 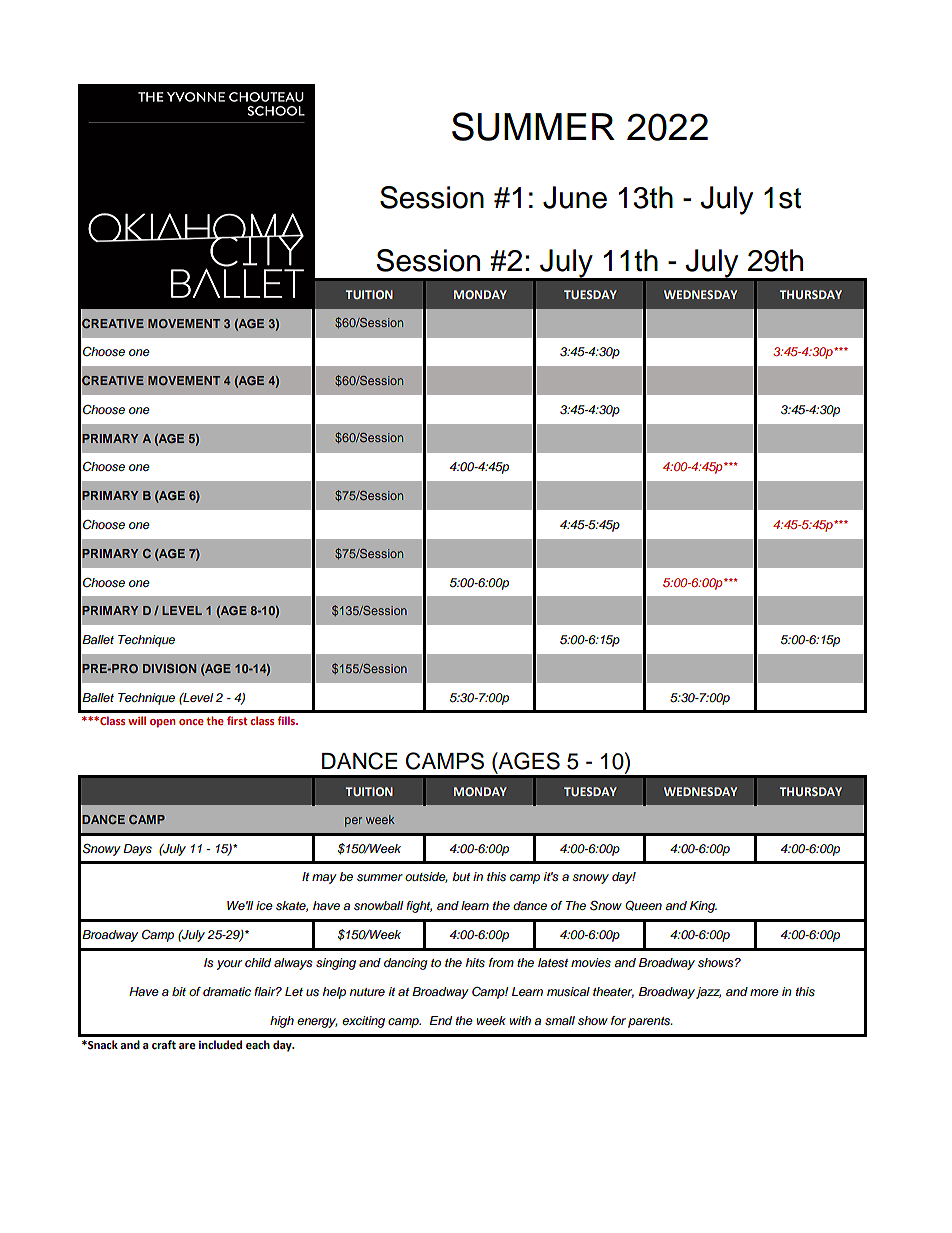 I want to click on will, so click(x=137, y=720).
